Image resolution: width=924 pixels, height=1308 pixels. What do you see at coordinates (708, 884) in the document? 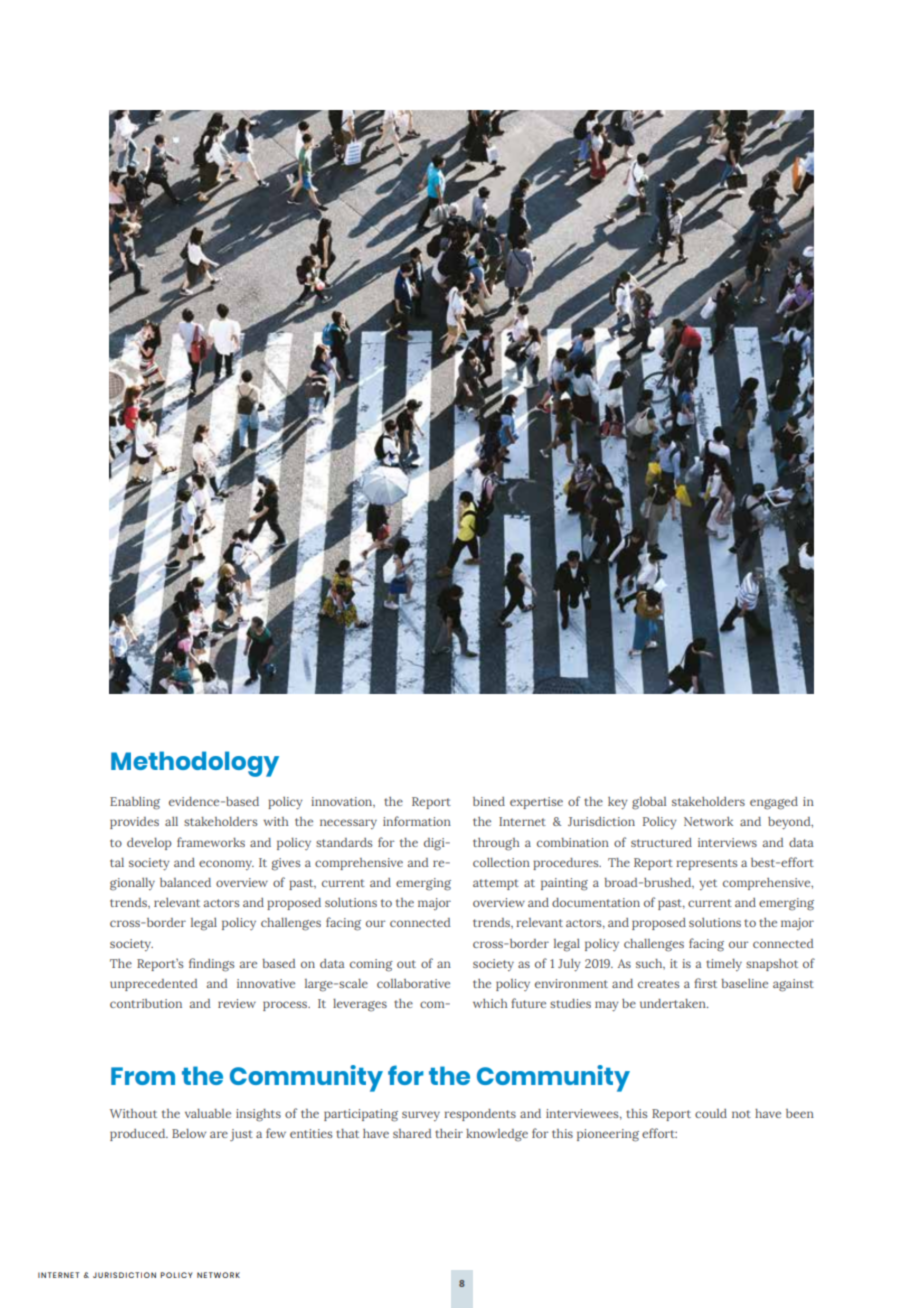
I see `yet` at bounding box center [708, 884].
